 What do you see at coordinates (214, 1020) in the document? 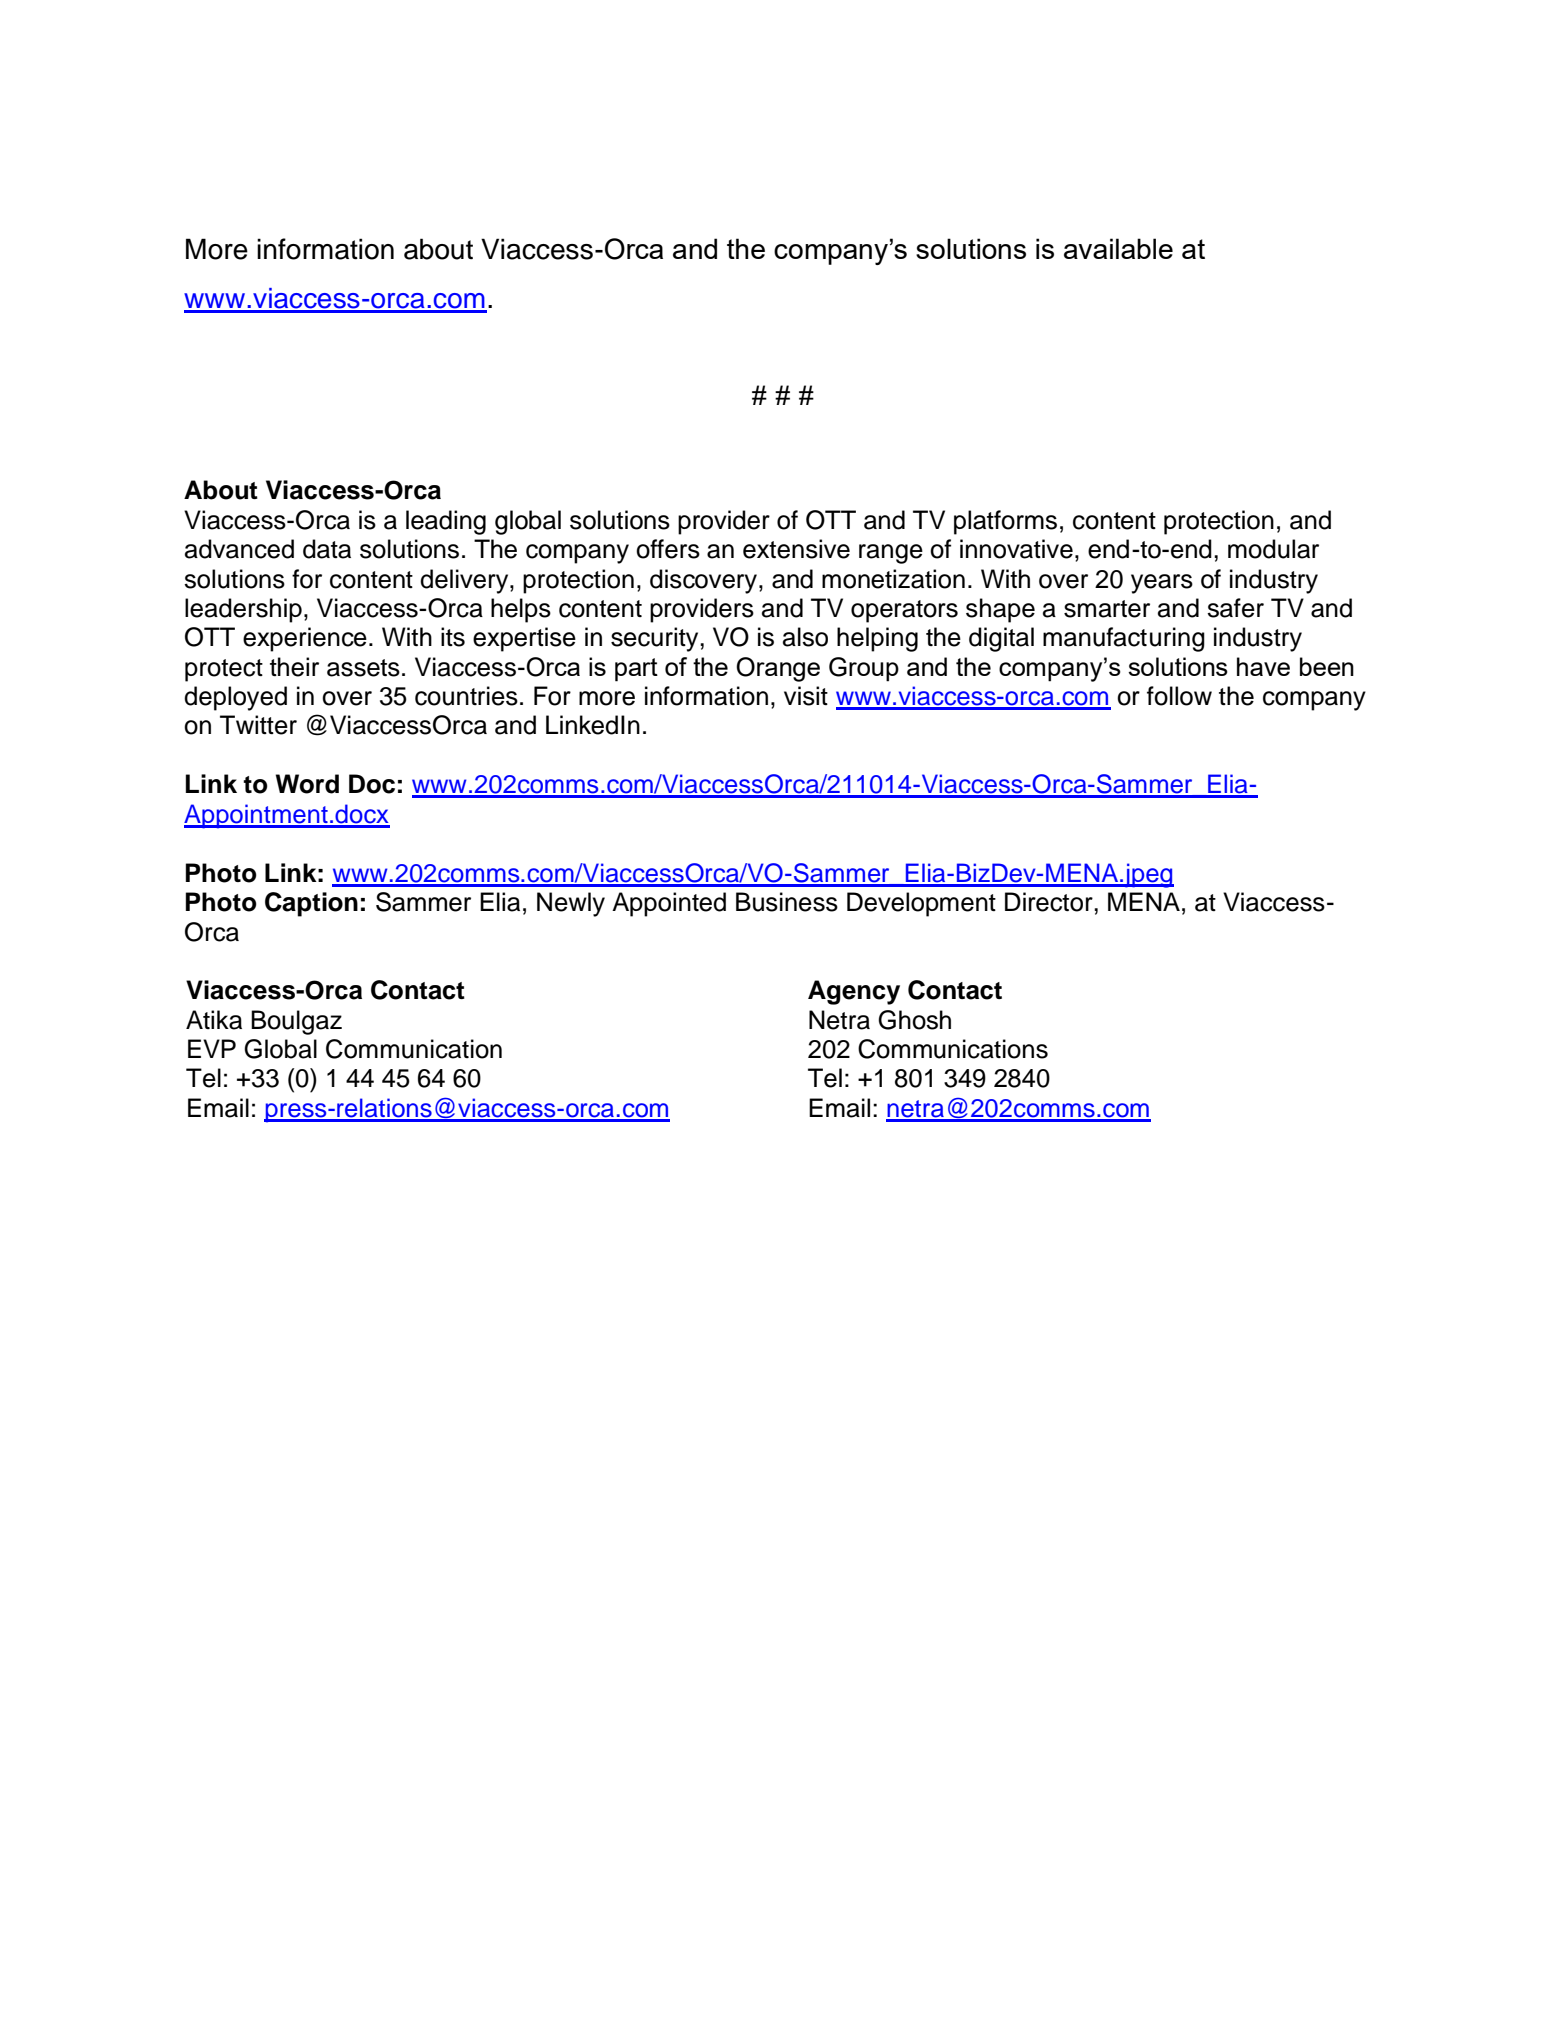
I see `Atika` at bounding box center [214, 1020].
